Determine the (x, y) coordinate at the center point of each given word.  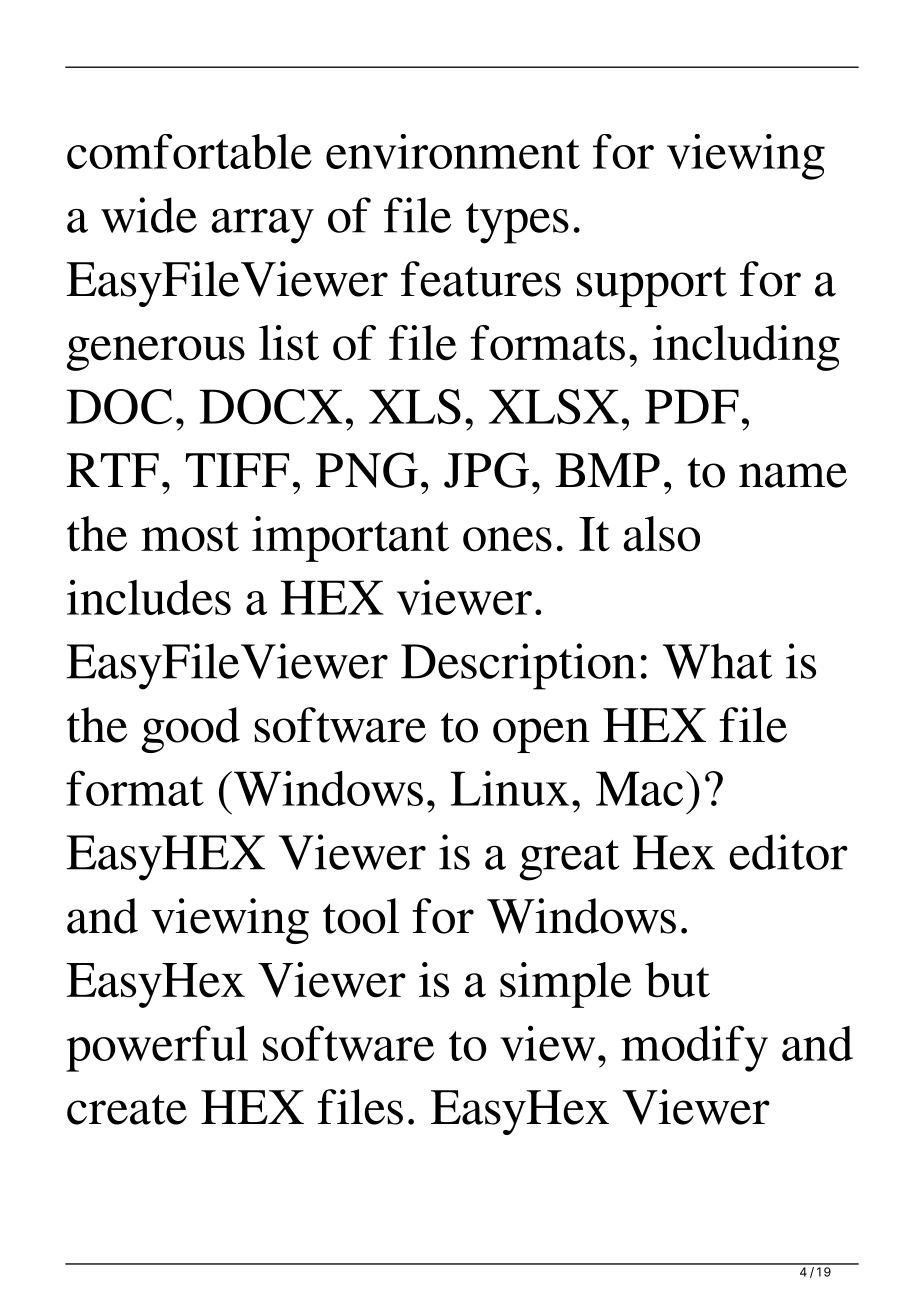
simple (565, 985)
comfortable (189, 151)
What (717, 661)
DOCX (271, 407)
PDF (692, 406)
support (652, 286)
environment (453, 151)
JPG (486, 470)
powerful (157, 1048)
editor (788, 852)
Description (518, 666)
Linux (510, 788)
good (191, 730)
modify (694, 1048)
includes (149, 597)
